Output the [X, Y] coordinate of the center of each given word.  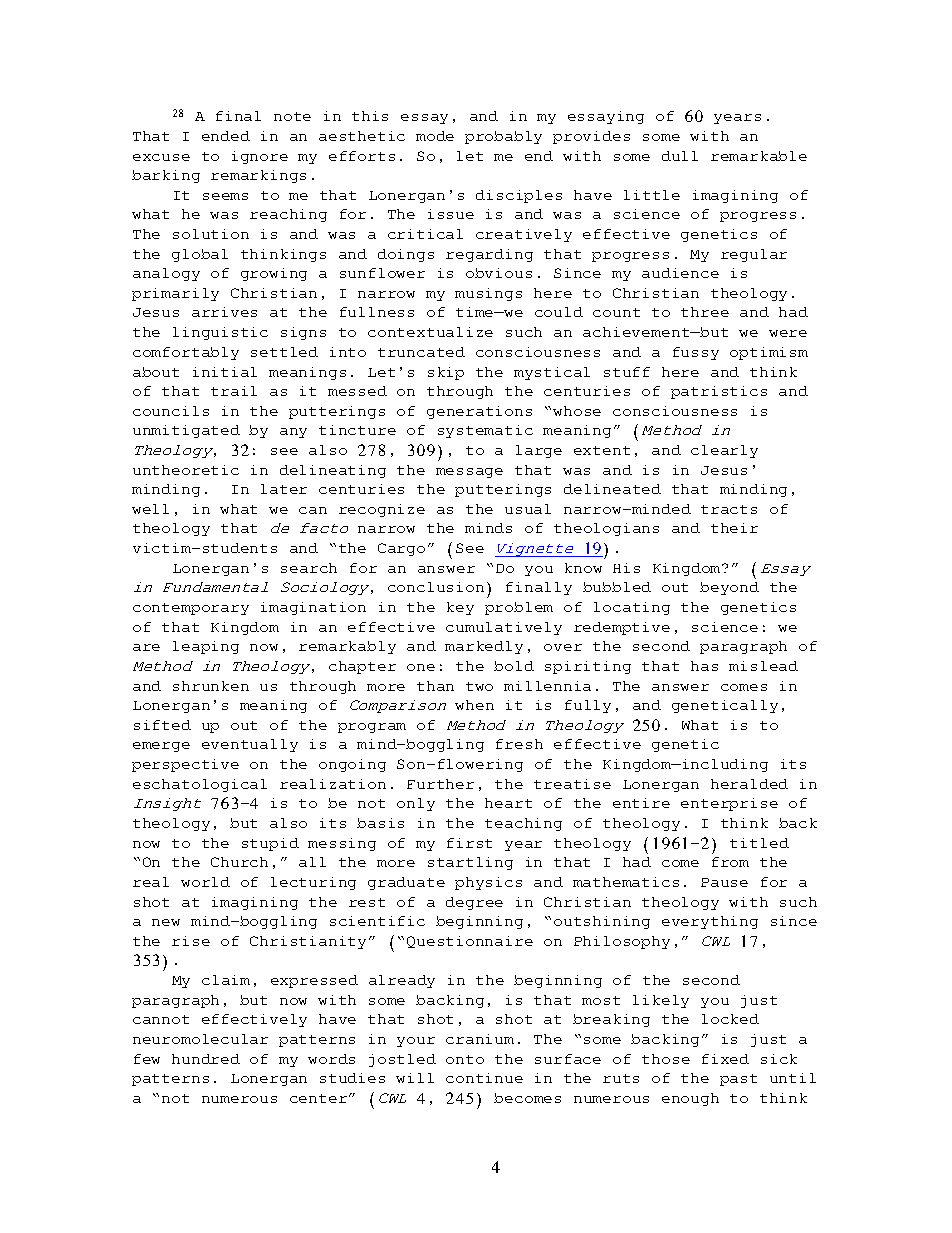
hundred [206, 1059]
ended [226, 136]
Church [239, 862]
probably [503, 137]
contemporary [191, 609]
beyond [729, 588]
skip [446, 373]
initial [225, 372]
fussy [696, 353]
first [469, 843]
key [460, 608]
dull [680, 156]
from [730, 862]
